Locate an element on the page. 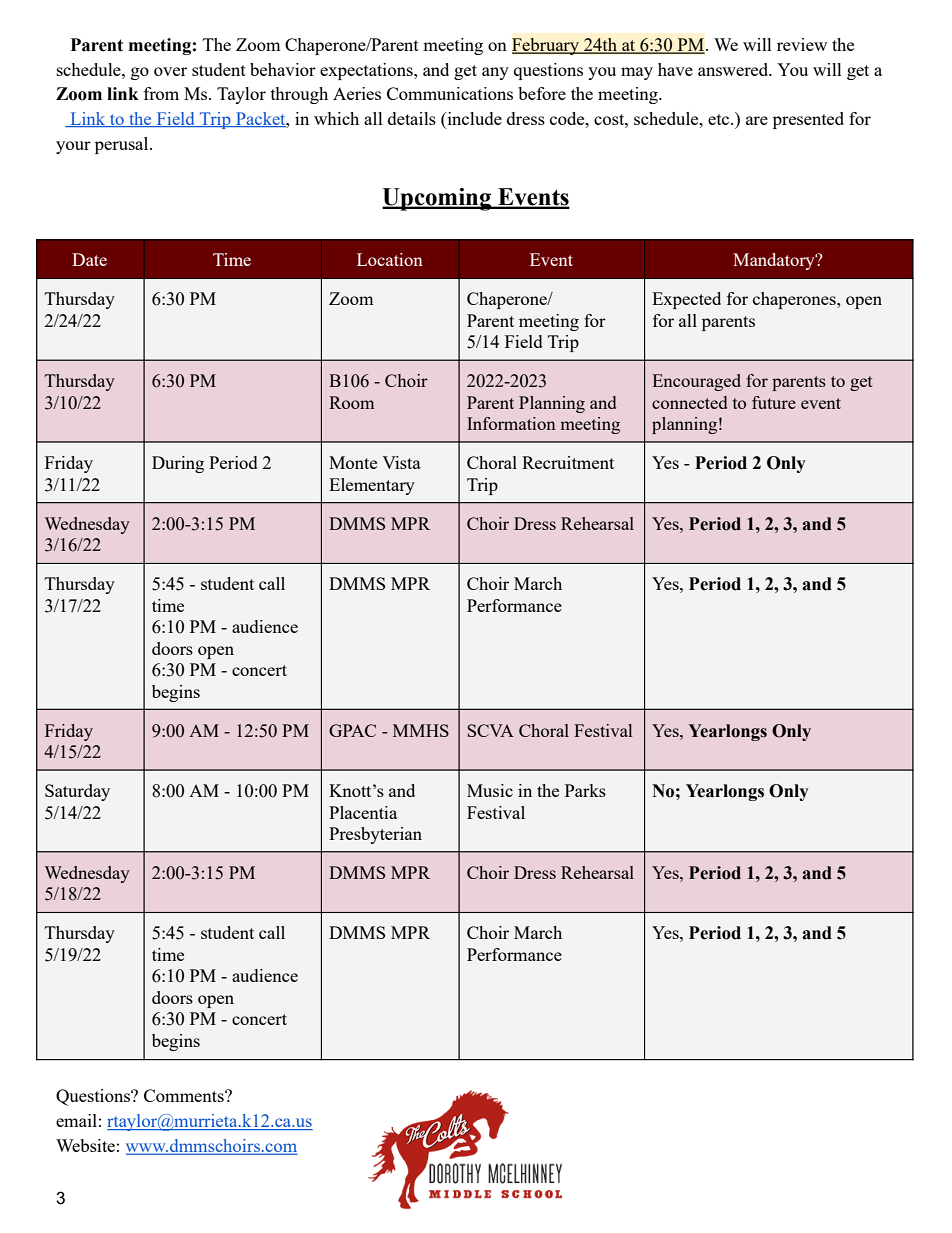 The width and height of the document is (952, 1233). During is located at coordinates (178, 464).
